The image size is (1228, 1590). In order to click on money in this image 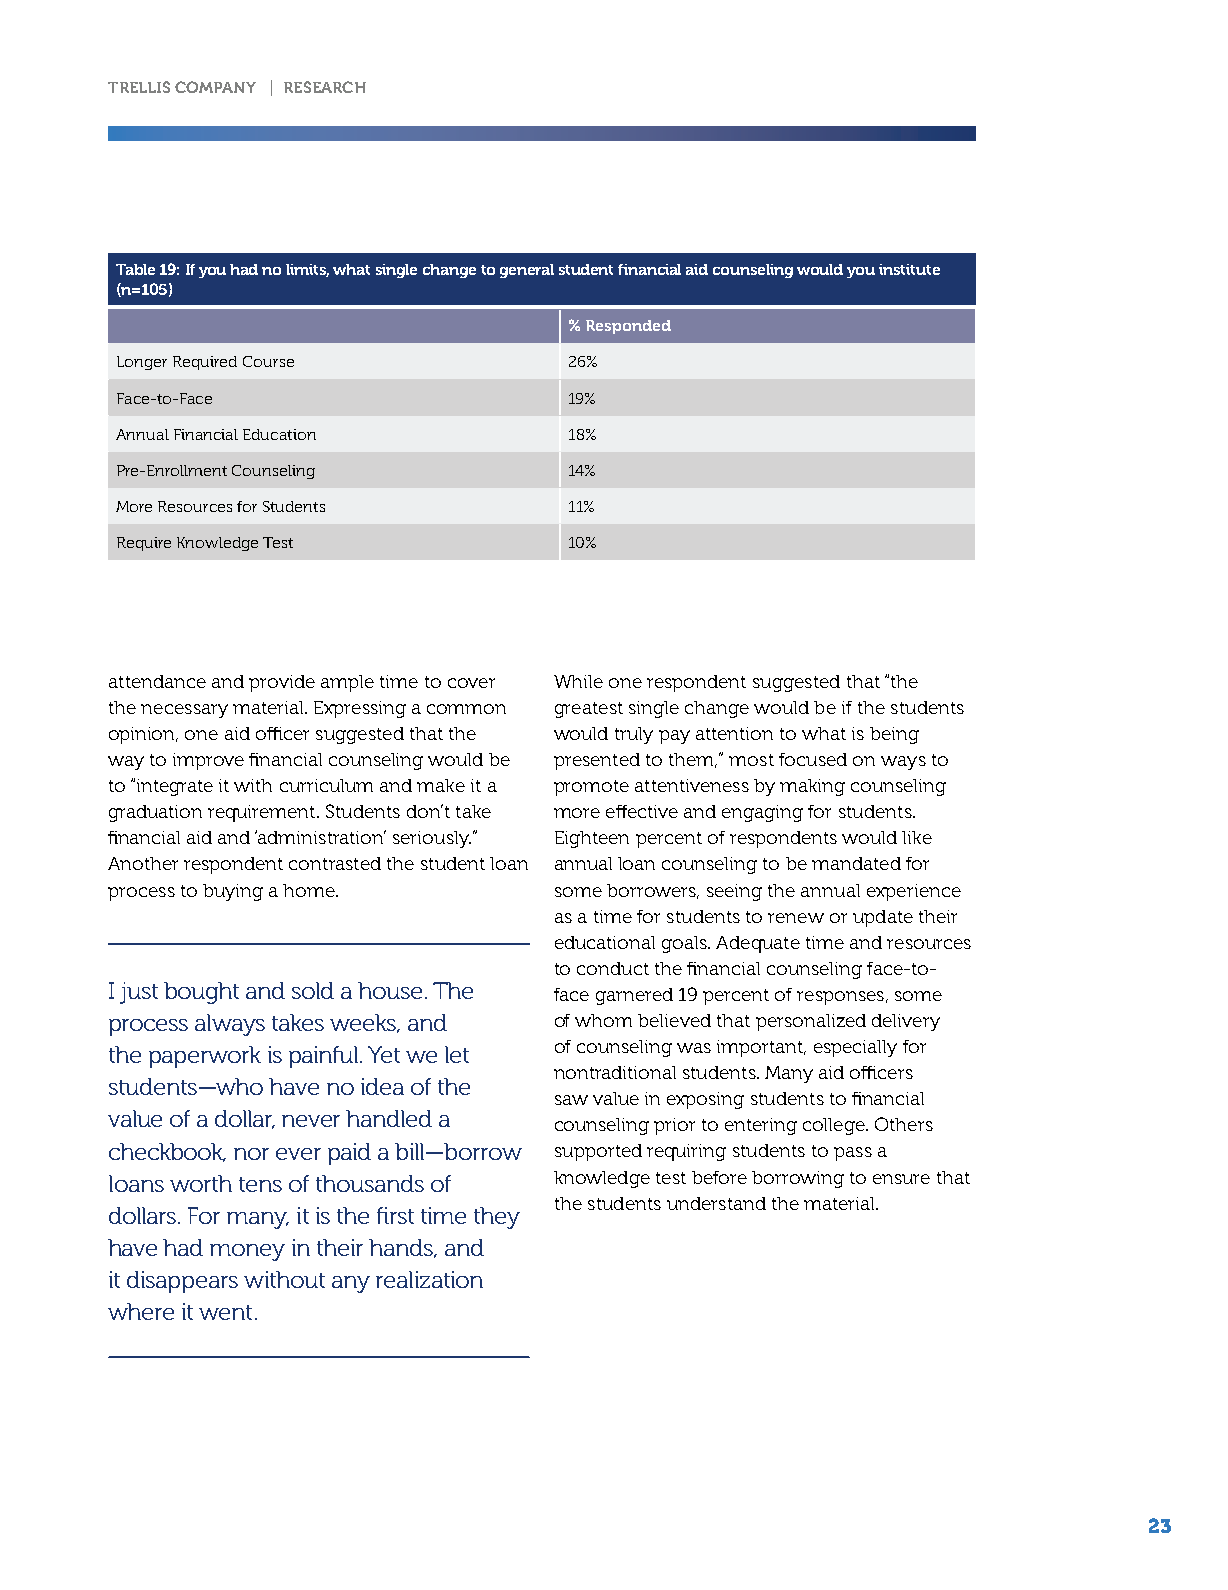, I will do `click(247, 1252)`.
